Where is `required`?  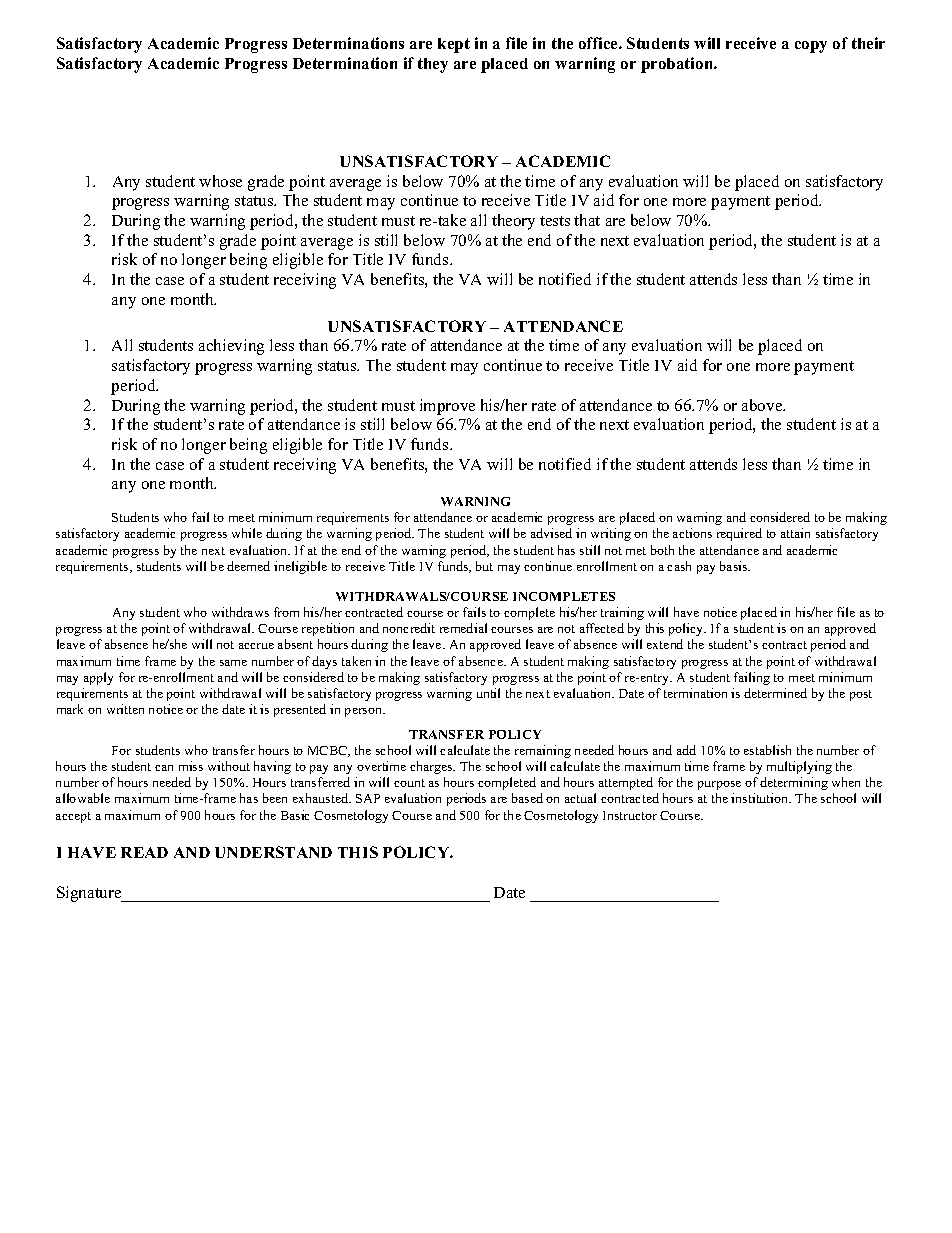
required is located at coordinates (739, 534).
